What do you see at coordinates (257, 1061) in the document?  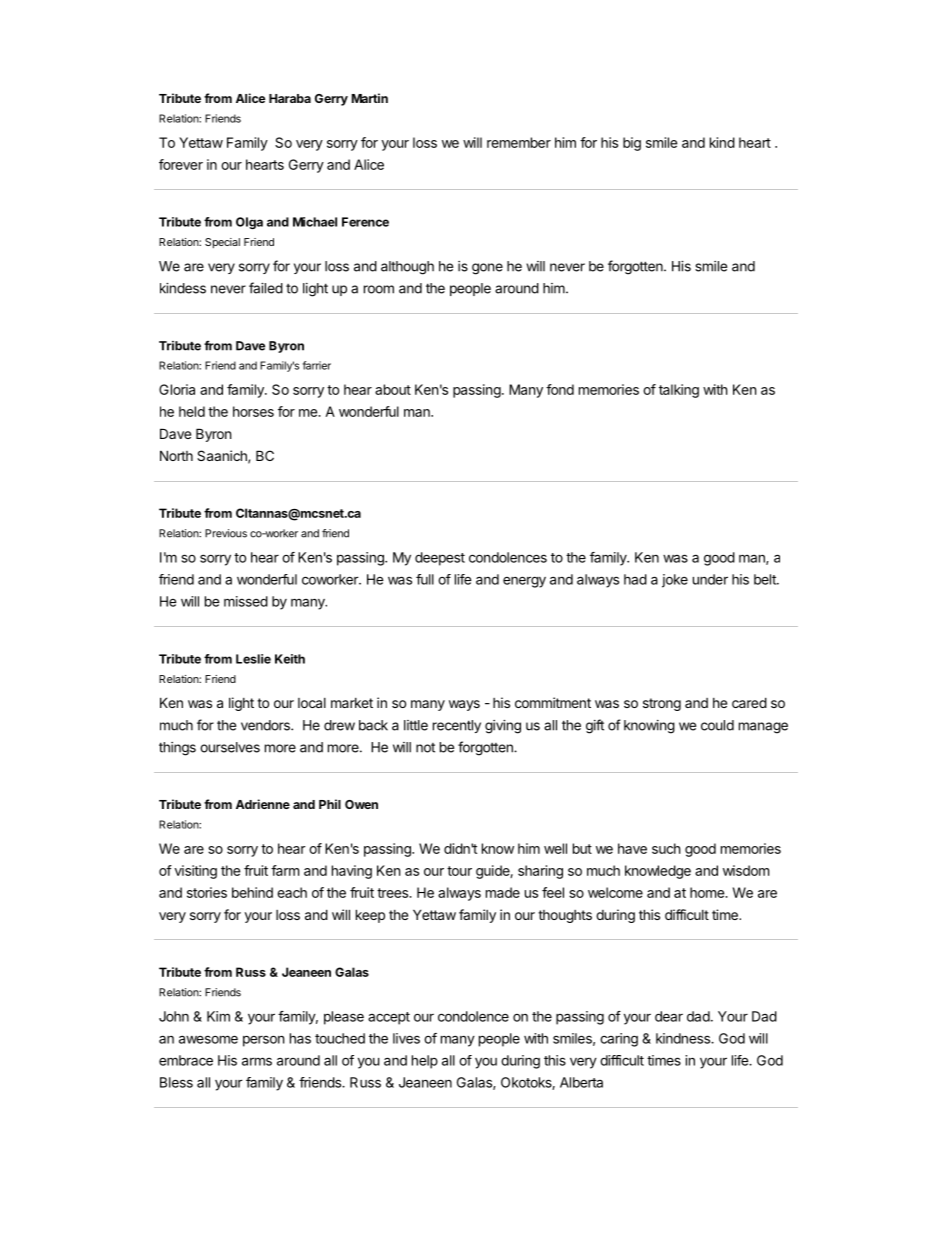 I see `arms` at bounding box center [257, 1061].
